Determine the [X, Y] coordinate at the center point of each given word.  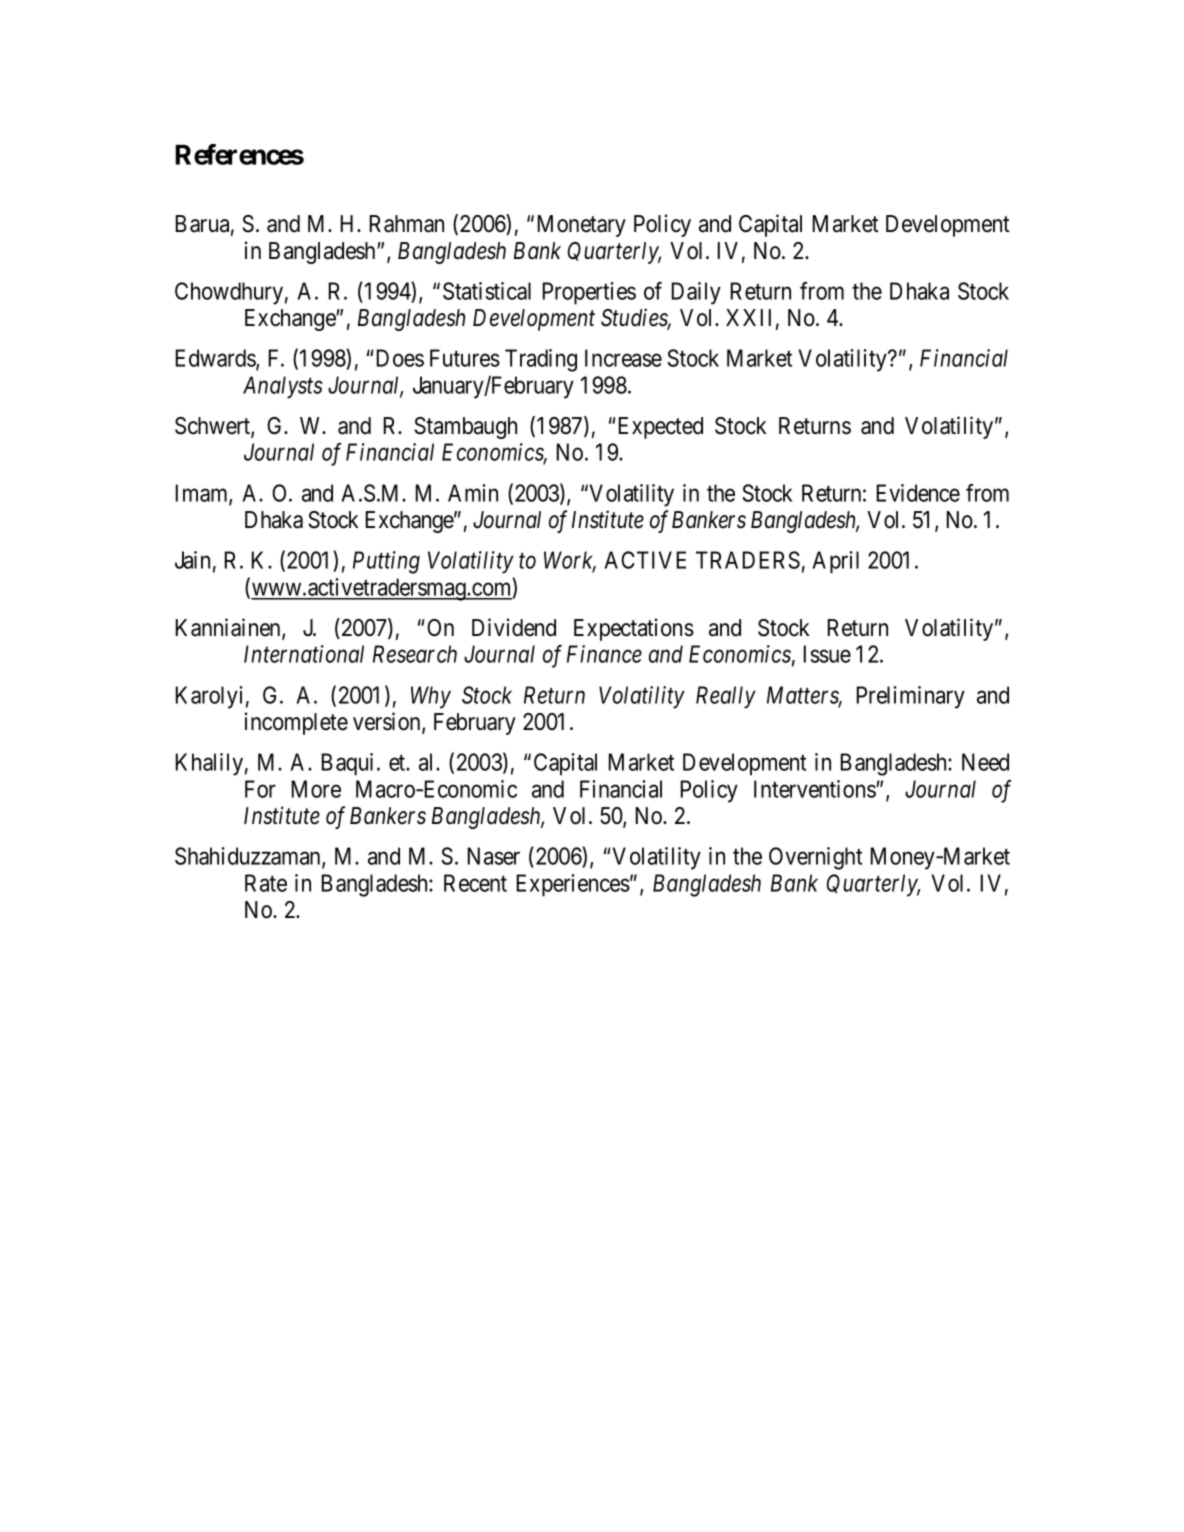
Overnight [815, 858]
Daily [696, 293]
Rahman [407, 224]
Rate [266, 883]
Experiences [573, 885]
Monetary [582, 226]
